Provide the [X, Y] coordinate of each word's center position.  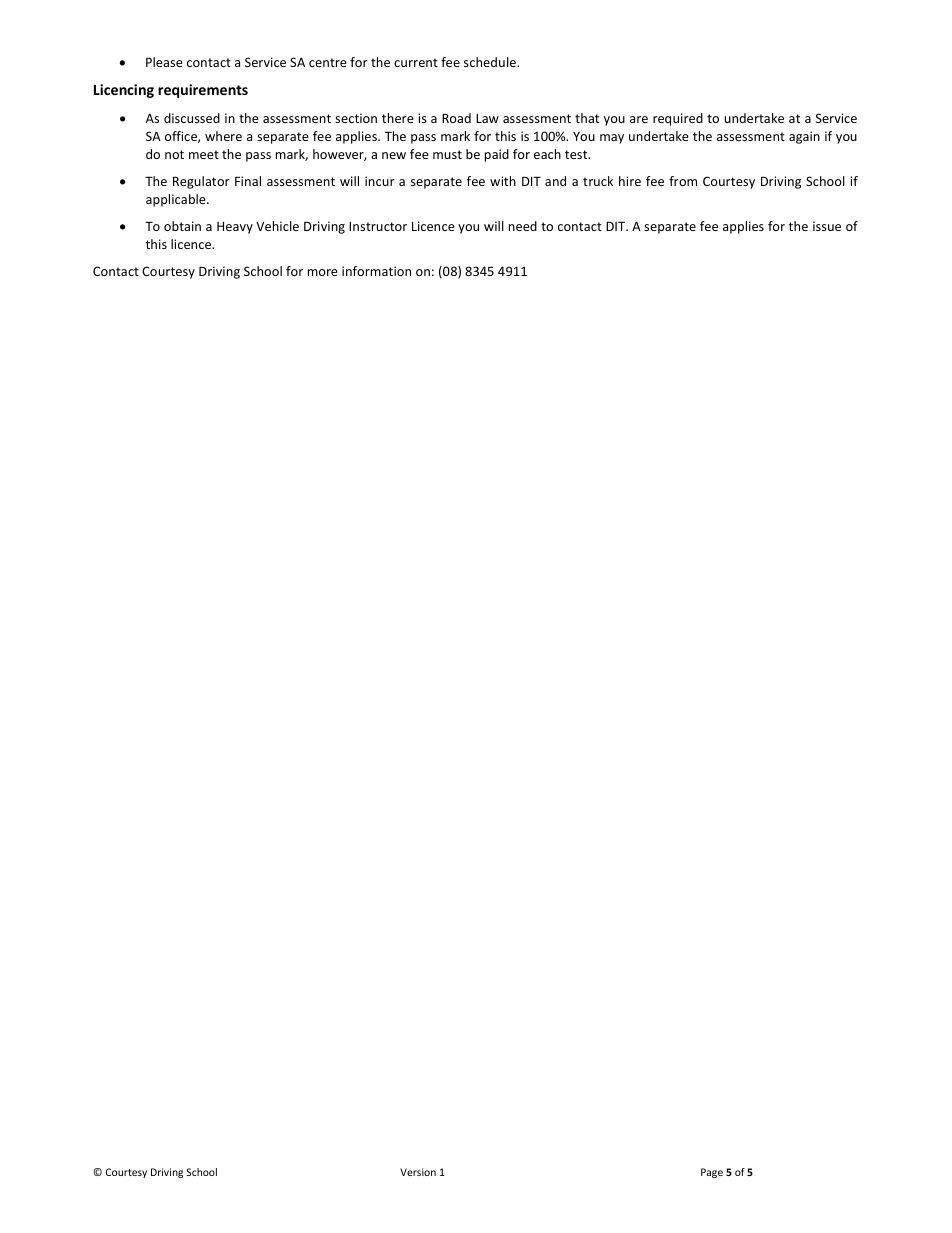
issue [827, 226]
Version [418, 1172]
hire [630, 181]
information [376, 271]
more [323, 272]
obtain [182, 226]
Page [712, 1173]
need [523, 226]
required [678, 119]
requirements [203, 91]
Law [487, 118]
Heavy [235, 227]
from [683, 181]
